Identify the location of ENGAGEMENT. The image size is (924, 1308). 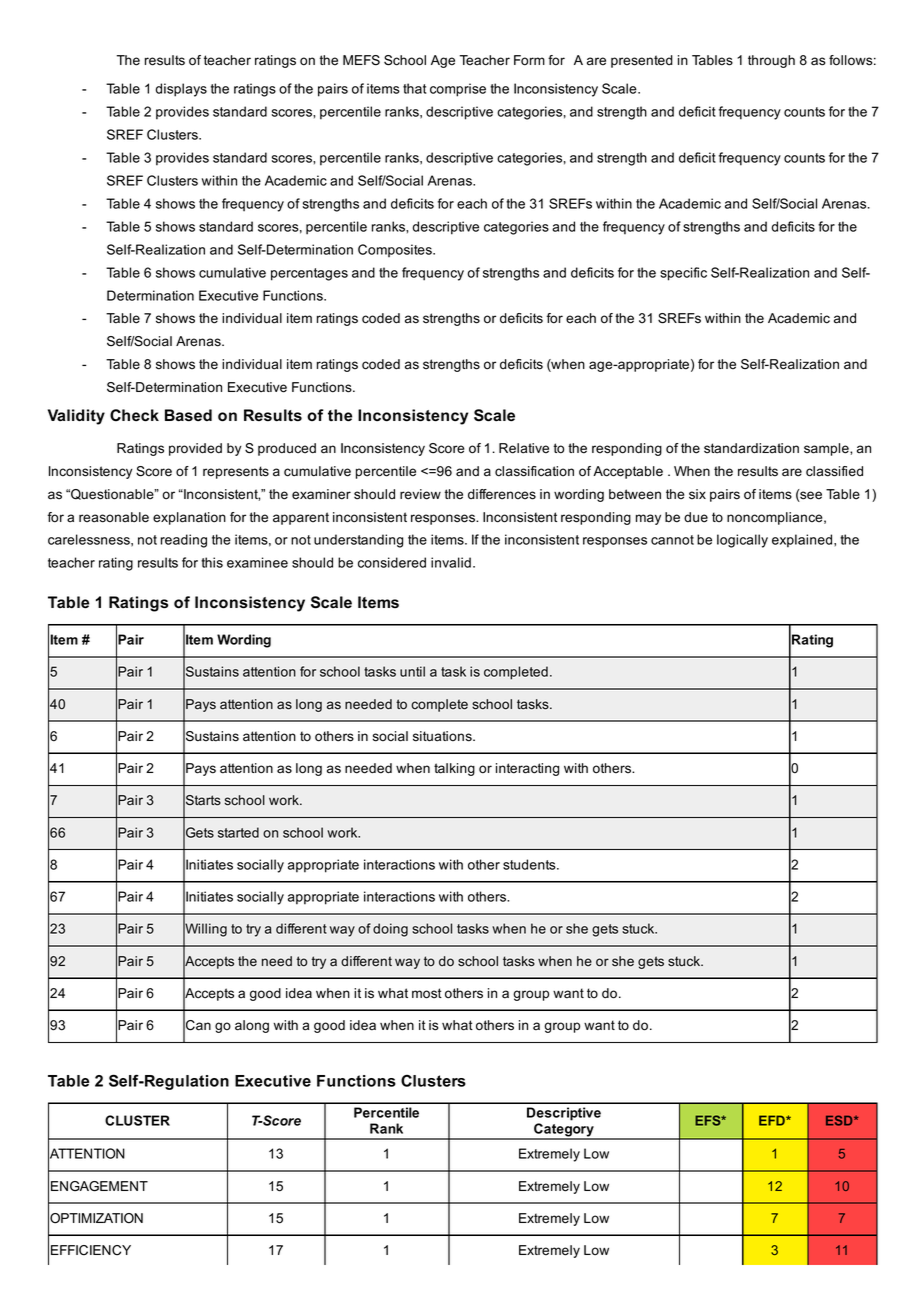
(99, 1186).
